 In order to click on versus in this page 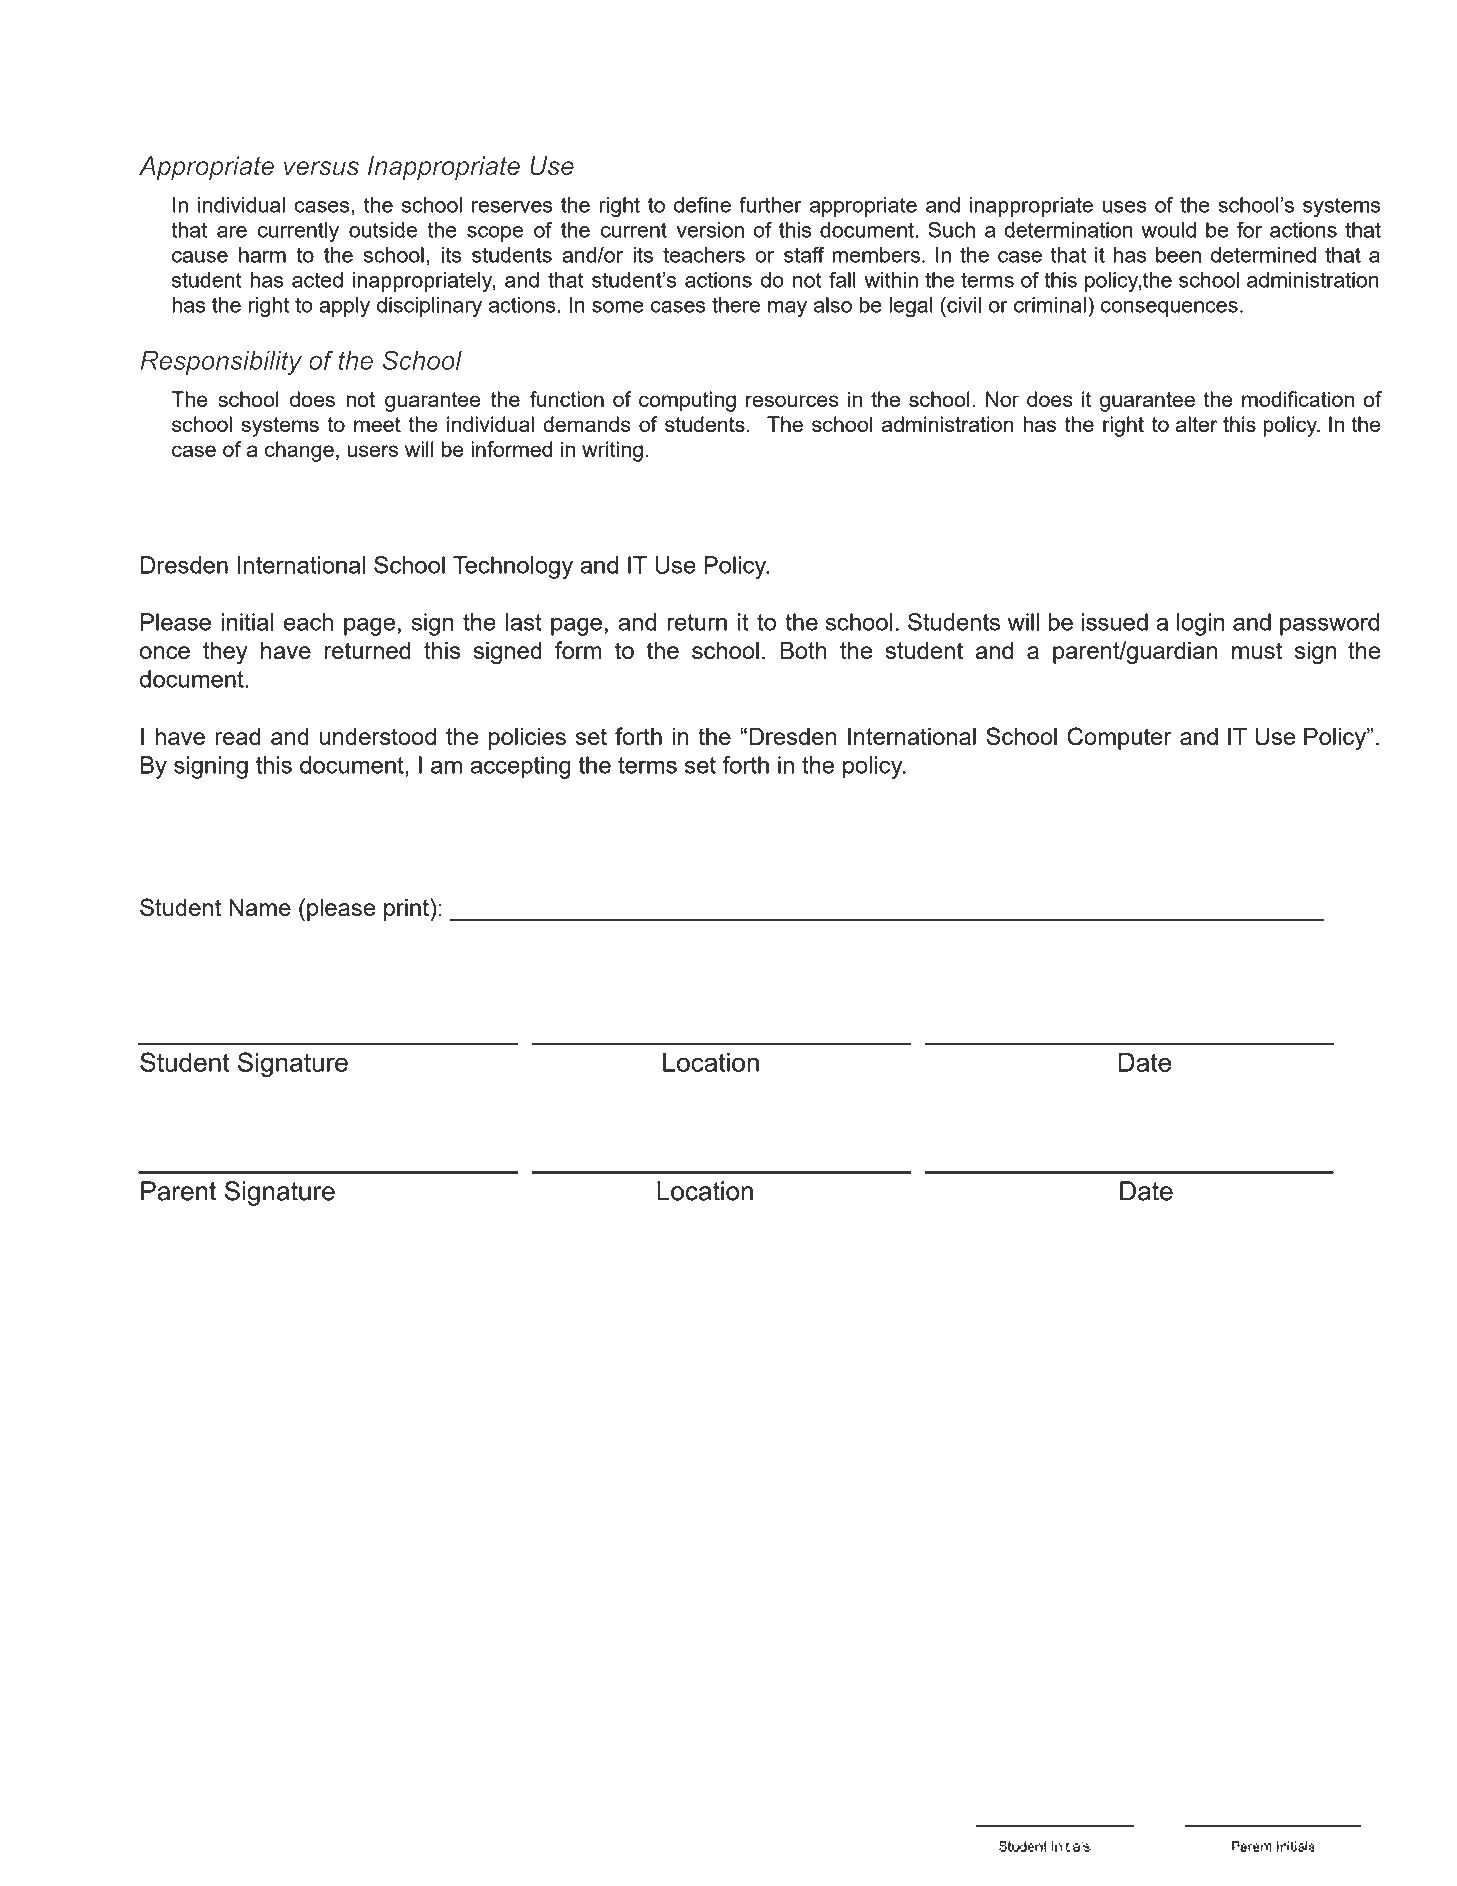, I will do `click(321, 168)`.
